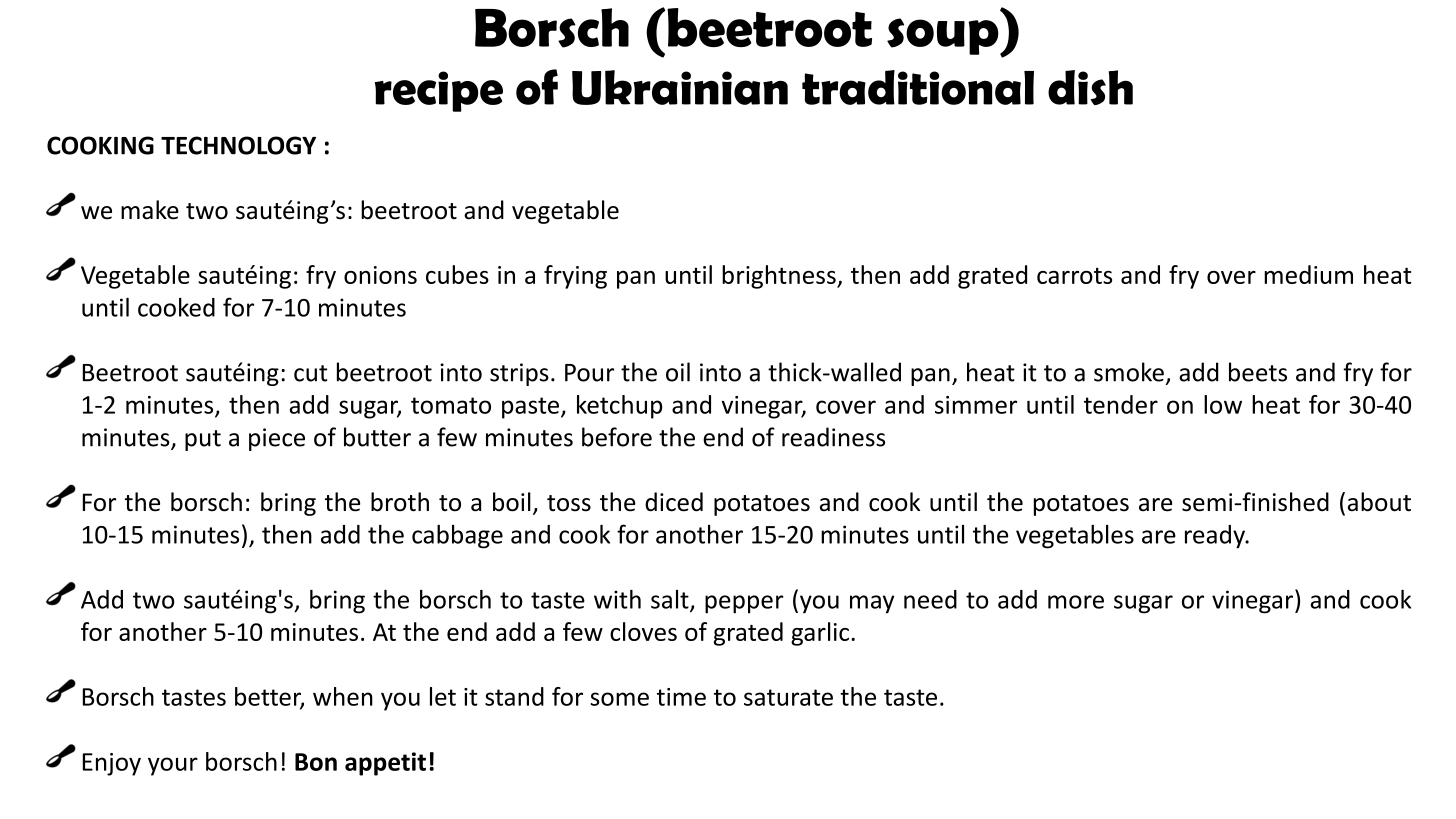  I want to click on brightness, so click(780, 277).
